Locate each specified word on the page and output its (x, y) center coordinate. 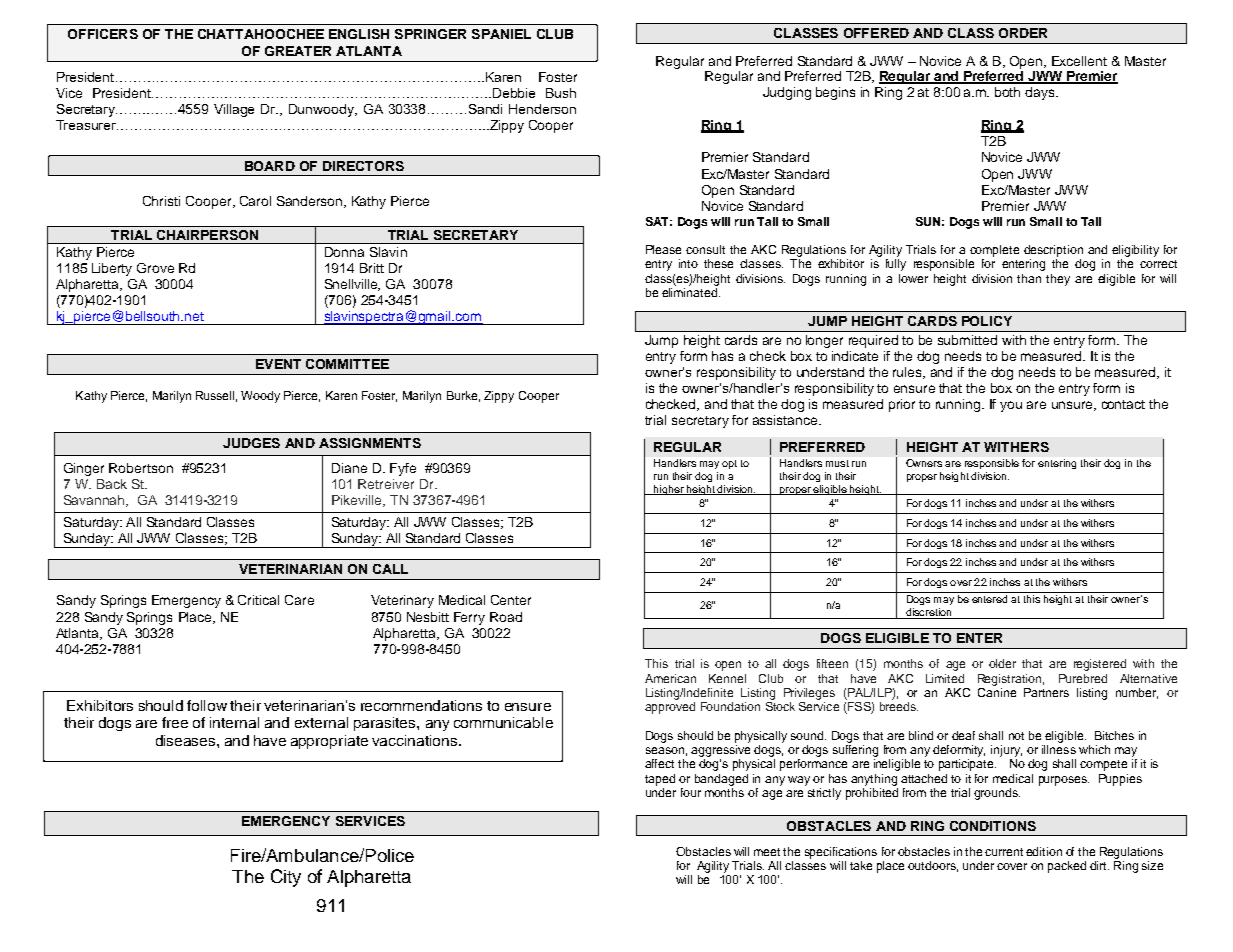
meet (767, 852)
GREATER (298, 51)
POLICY (987, 321)
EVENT (278, 364)
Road (506, 617)
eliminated (691, 292)
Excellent (1079, 61)
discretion (929, 613)
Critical (258, 600)
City (286, 878)
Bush (561, 93)
